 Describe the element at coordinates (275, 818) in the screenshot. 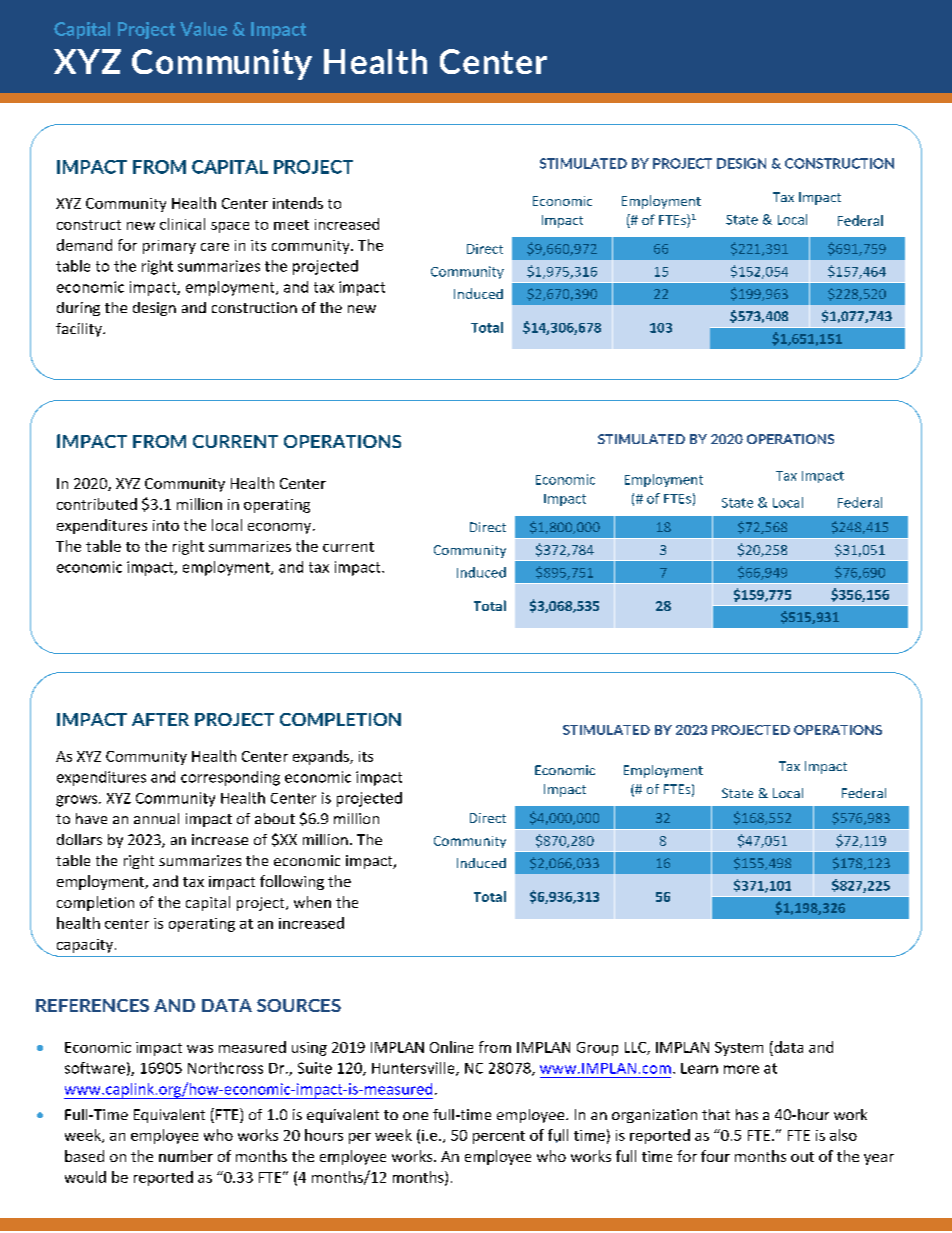

I see `about` at that location.
